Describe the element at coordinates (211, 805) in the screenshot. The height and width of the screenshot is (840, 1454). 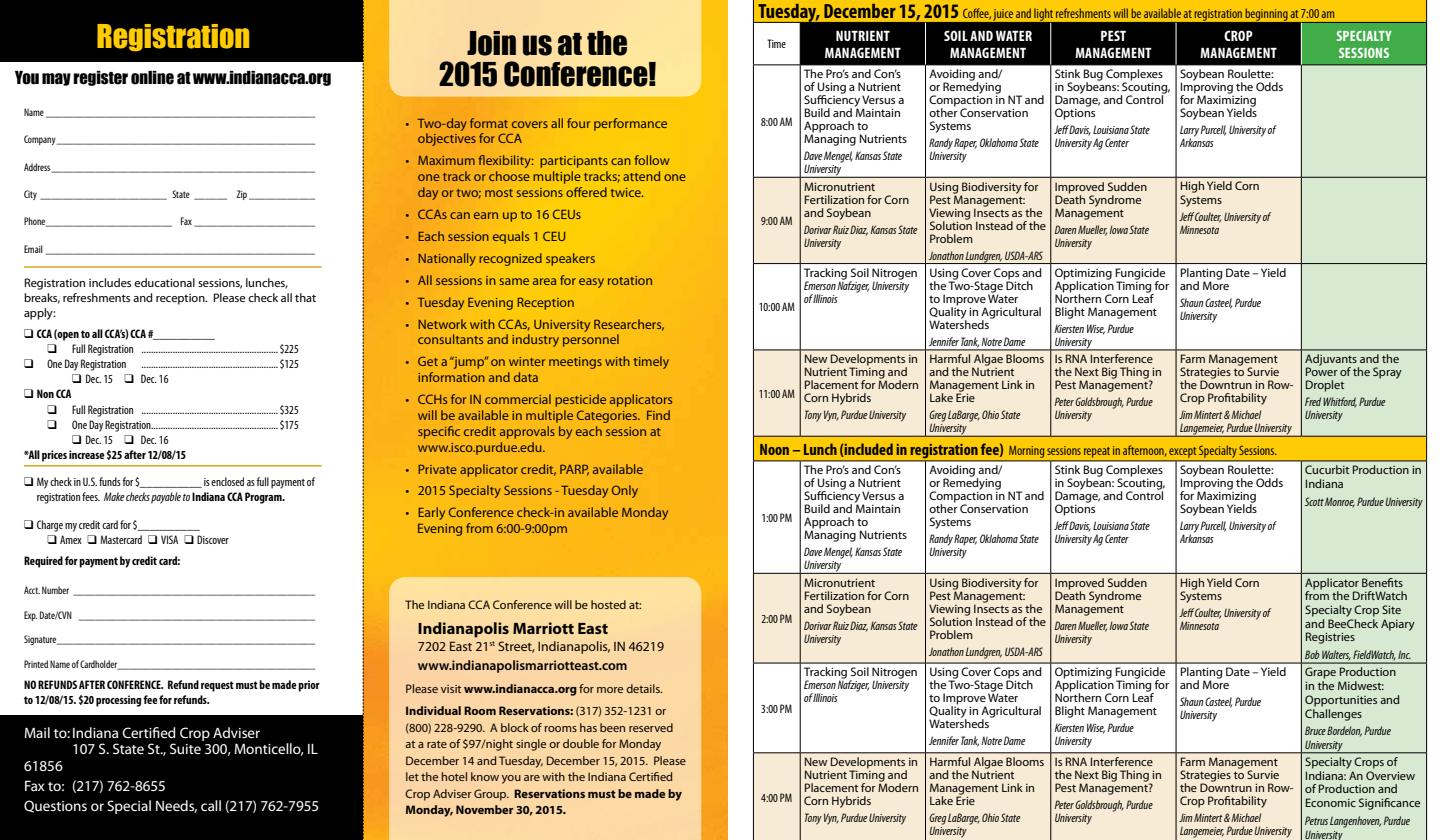
I see `call` at that location.
